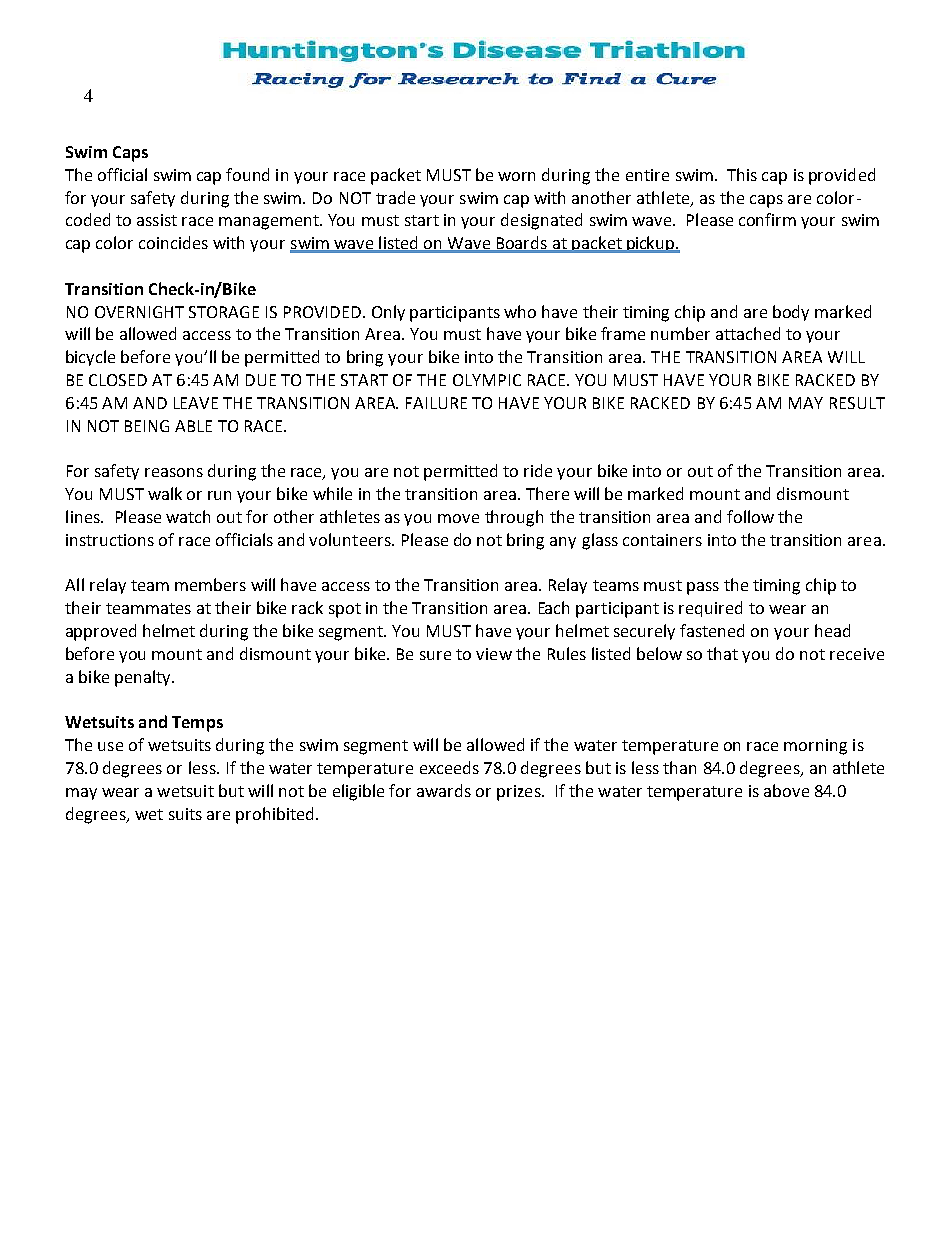  What do you see at coordinates (165, 493) in the screenshot?
I see `walk` at bounding box center [165, 493].
